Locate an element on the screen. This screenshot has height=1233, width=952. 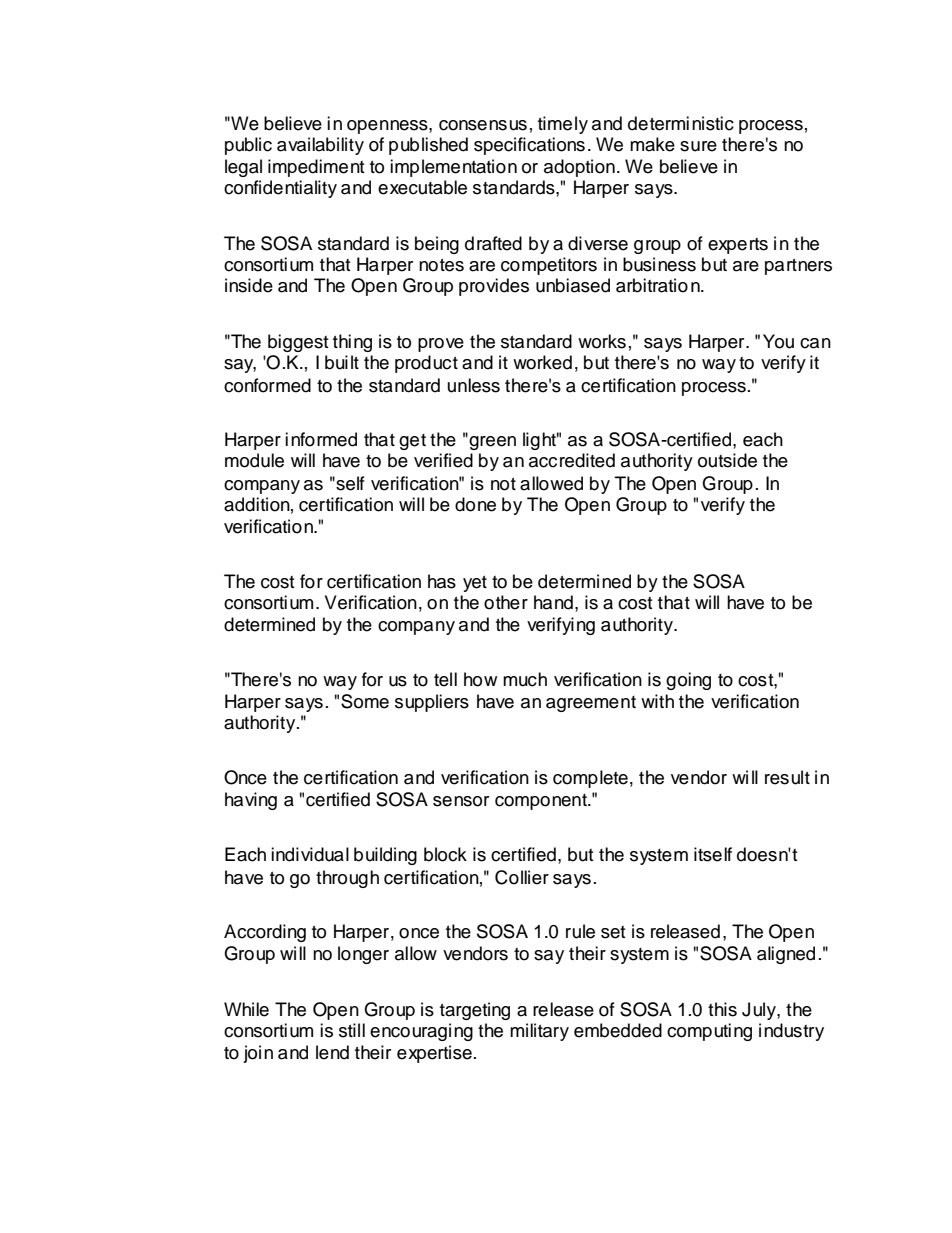
outside is located at coordinates (727, 460).
